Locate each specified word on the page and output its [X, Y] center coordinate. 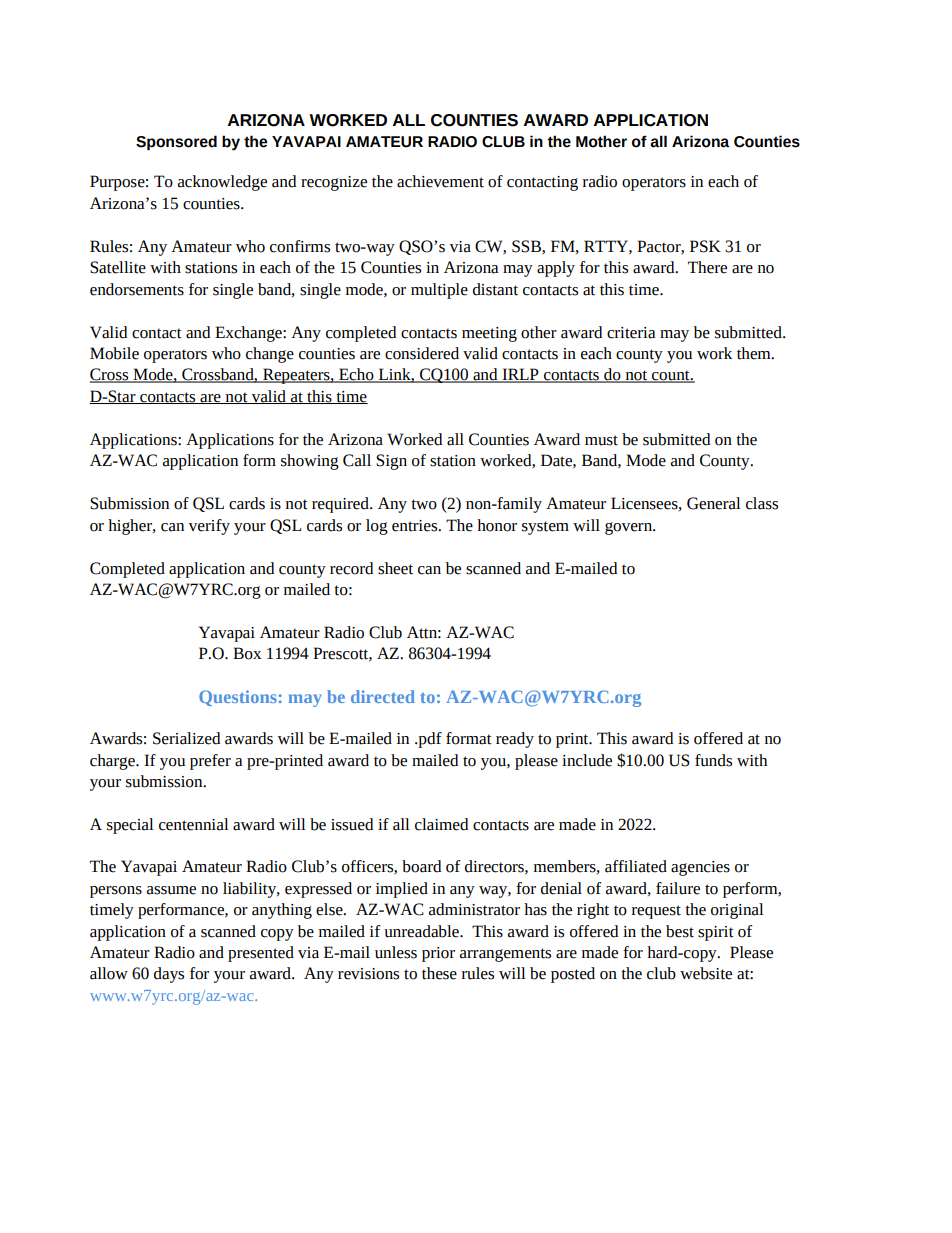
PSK [705, 246]
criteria [631, 333]
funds [713, 760]
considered [422, 353]
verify [209, 527]
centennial [194, 824]
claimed [441, 824]
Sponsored [176, 143]
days [169, 975]
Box [247, 653]
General [714, 503]
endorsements [137, 289]
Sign [391, 462]
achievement [440, 181]
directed [383, 696]
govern [629, 528]
